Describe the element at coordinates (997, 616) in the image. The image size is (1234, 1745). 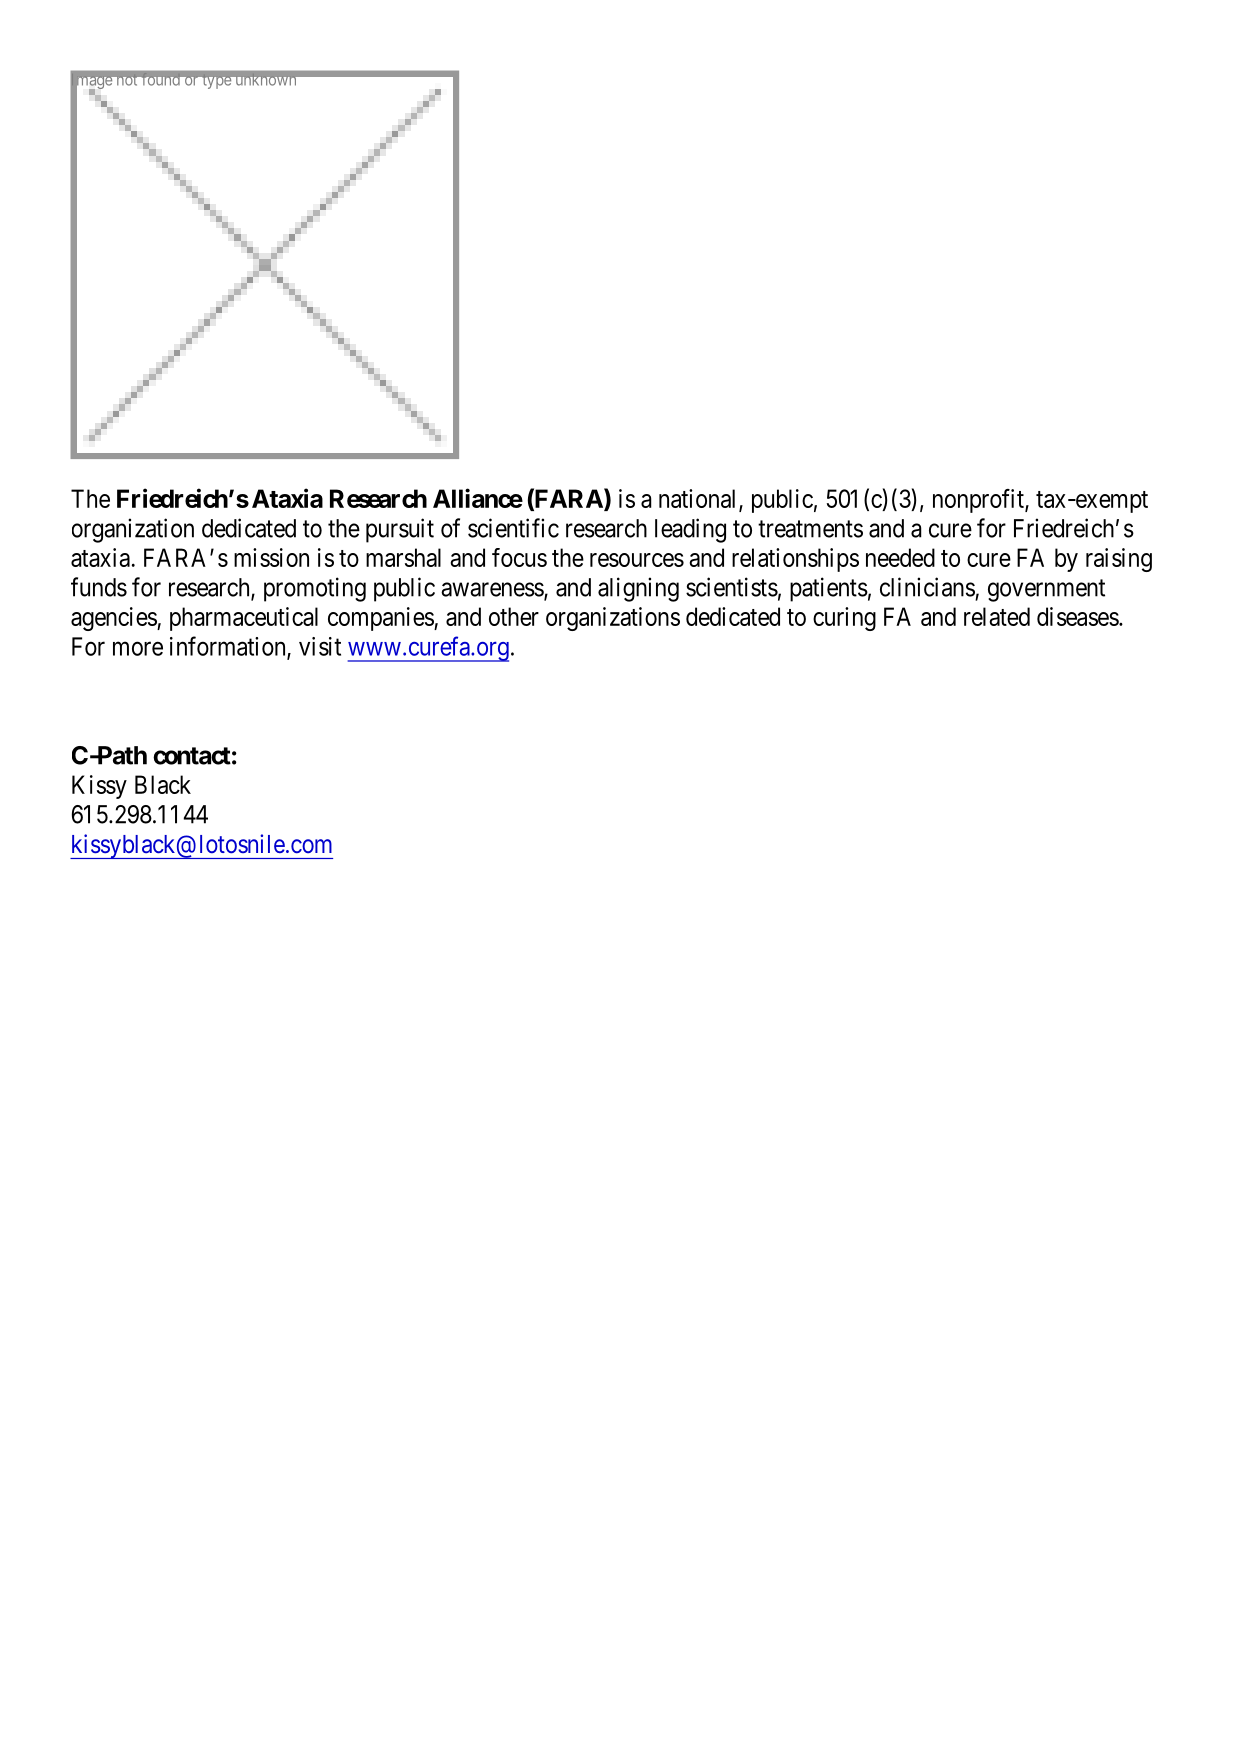
I see `related` at that location.
